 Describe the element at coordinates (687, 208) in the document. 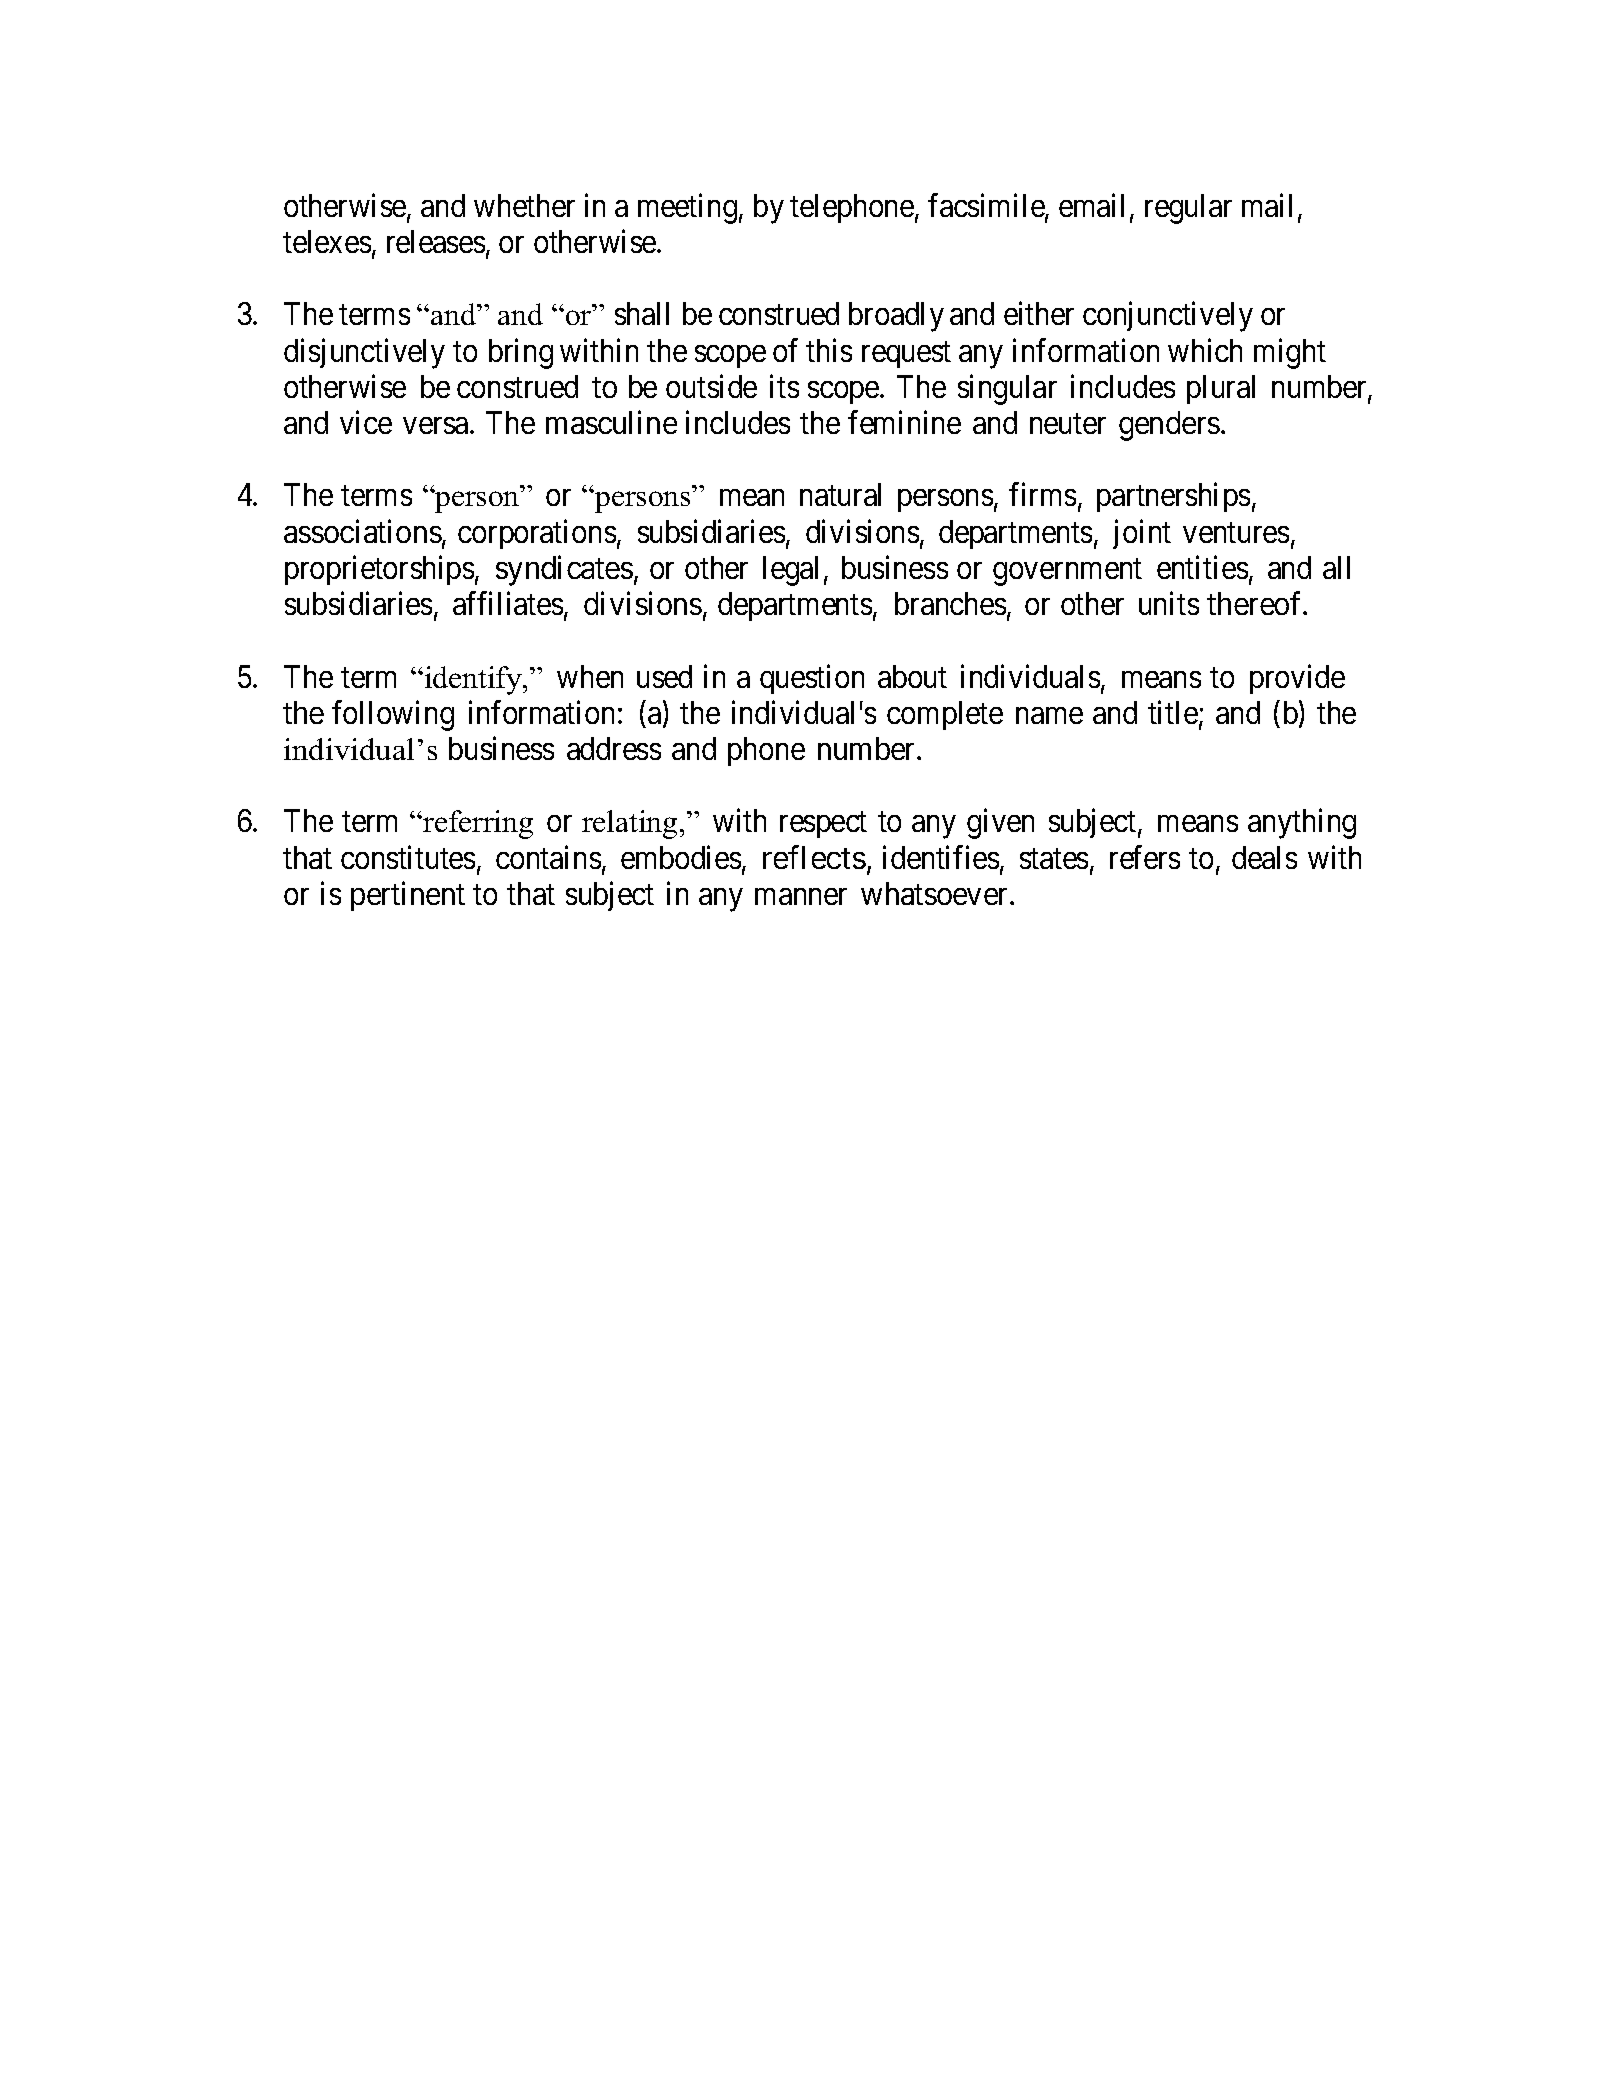

I see `meeting` at that location.
